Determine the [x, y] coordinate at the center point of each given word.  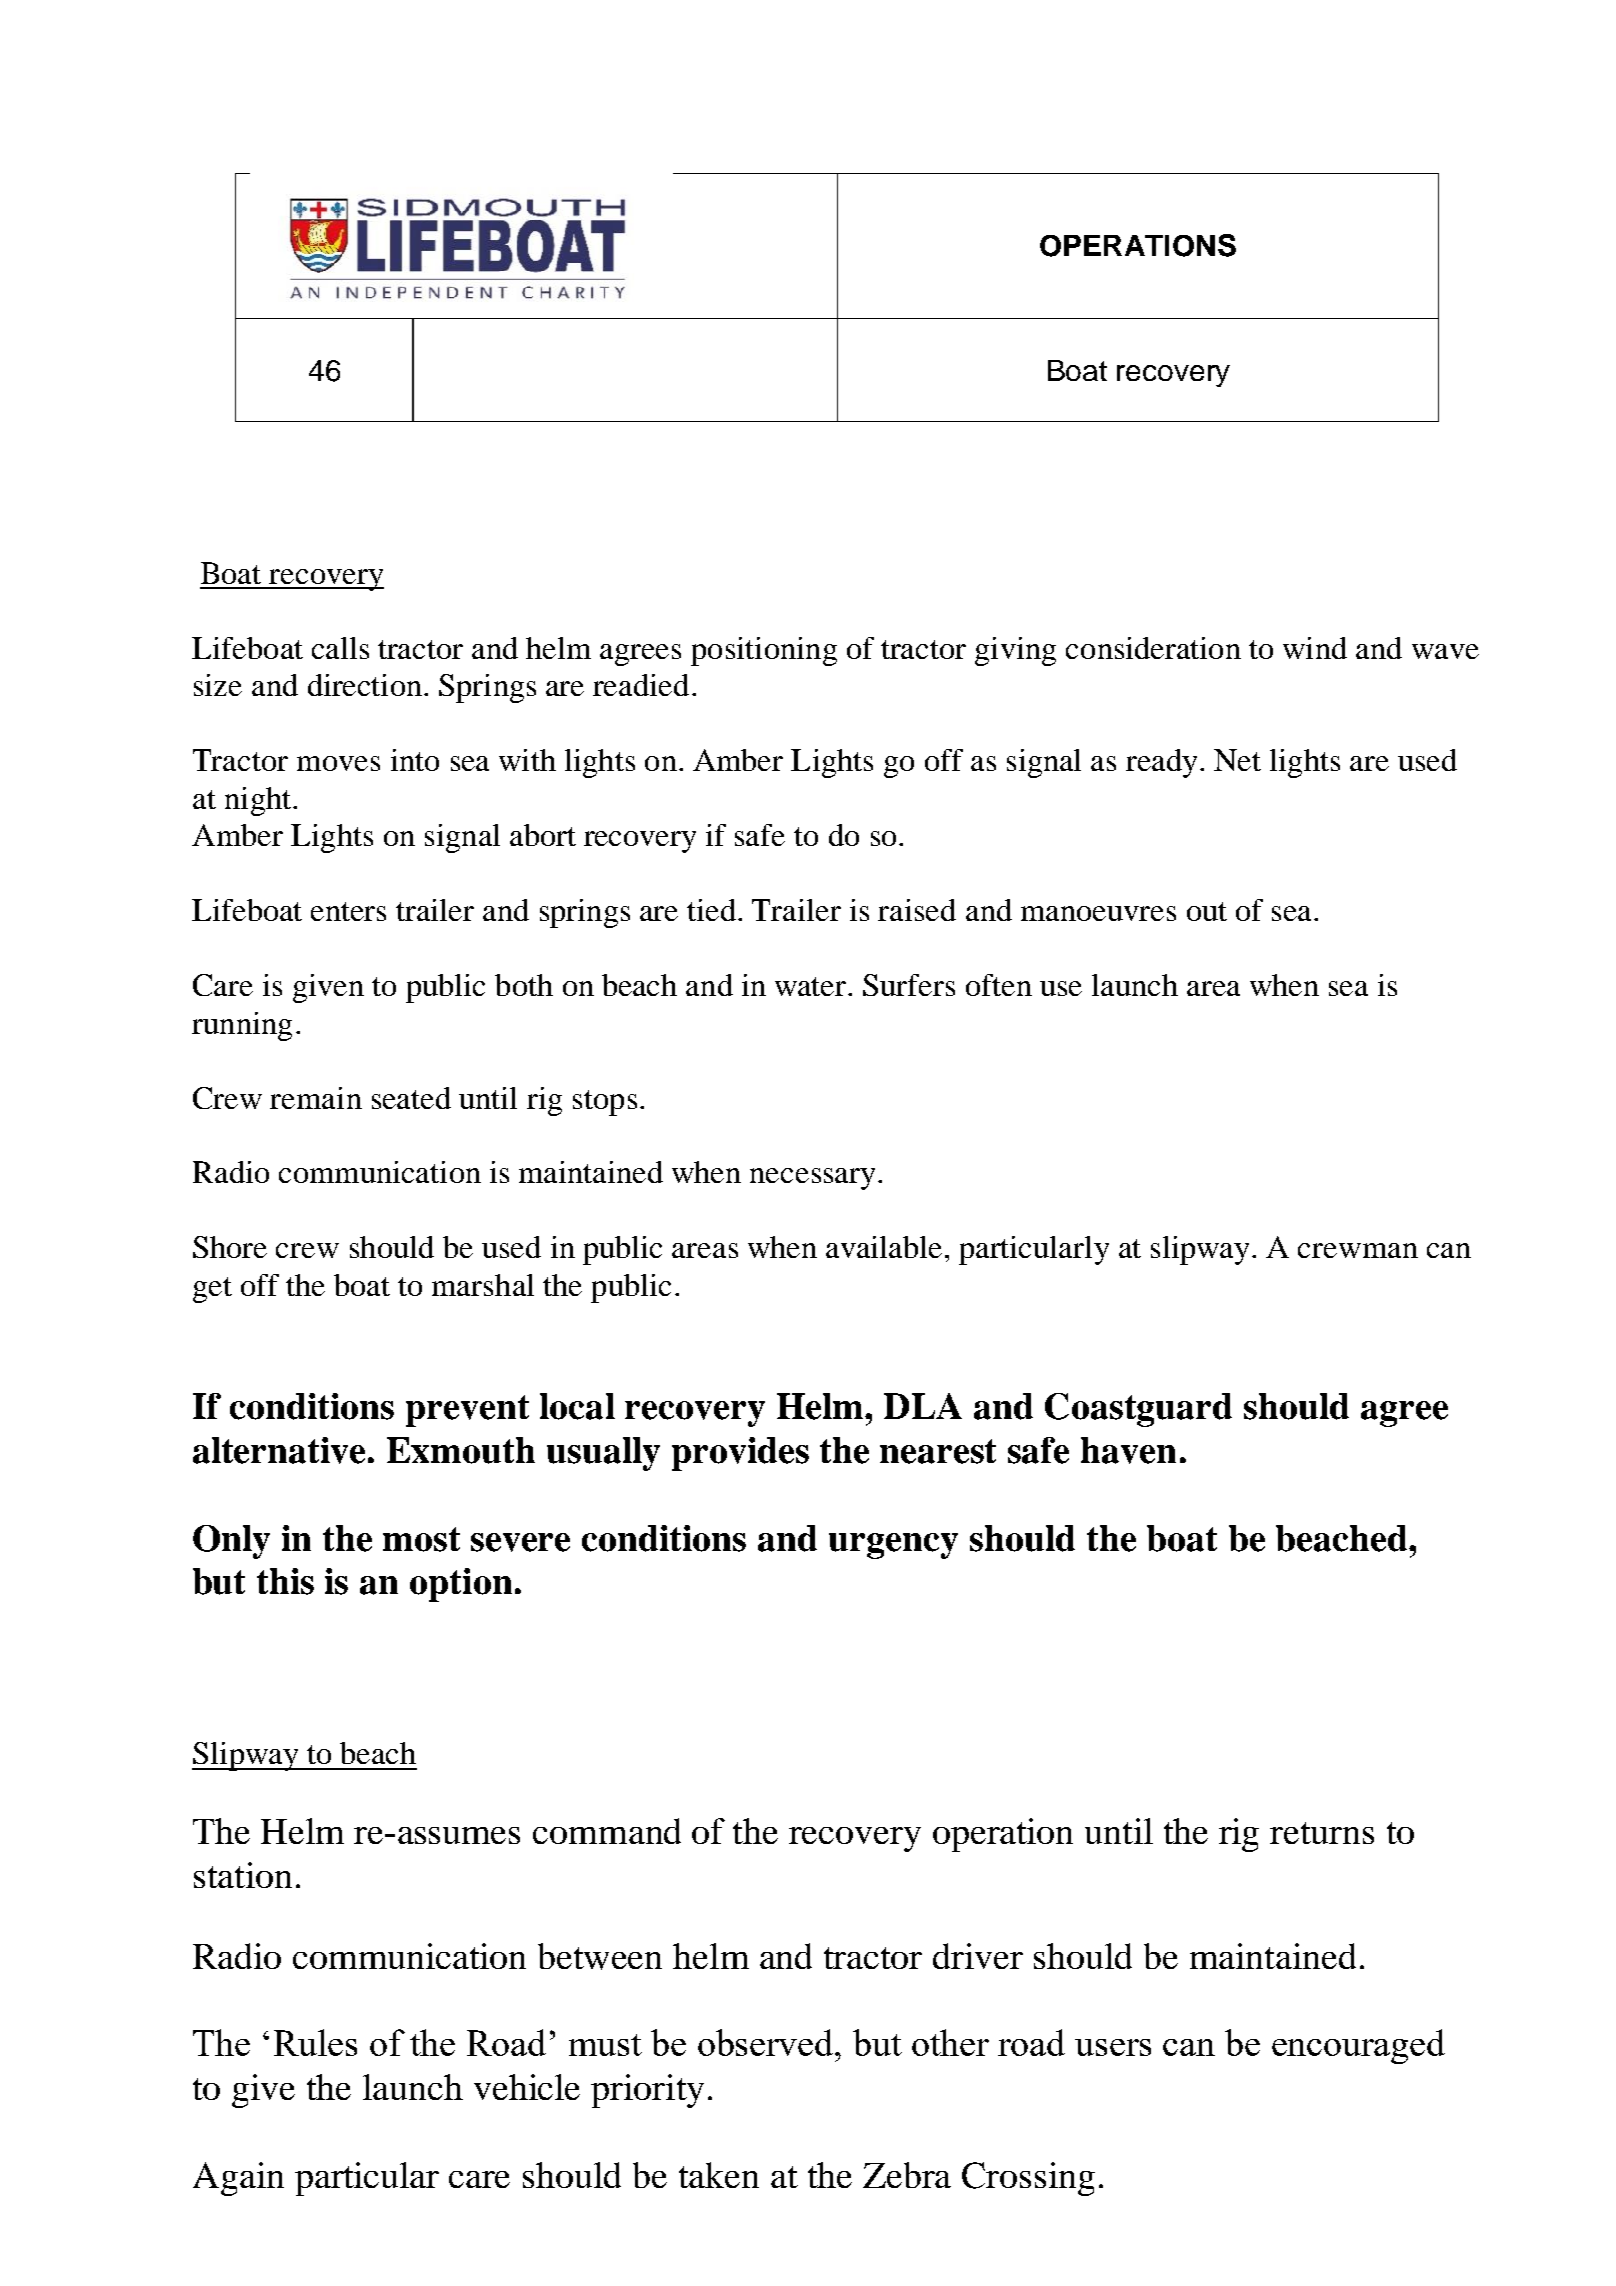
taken [719, 2175]
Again [238, 2179]
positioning [764, 651]
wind [1315, 648]
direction [365, 685]
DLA [923, 1406]
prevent [467, 1411]
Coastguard [1138, 1410]
